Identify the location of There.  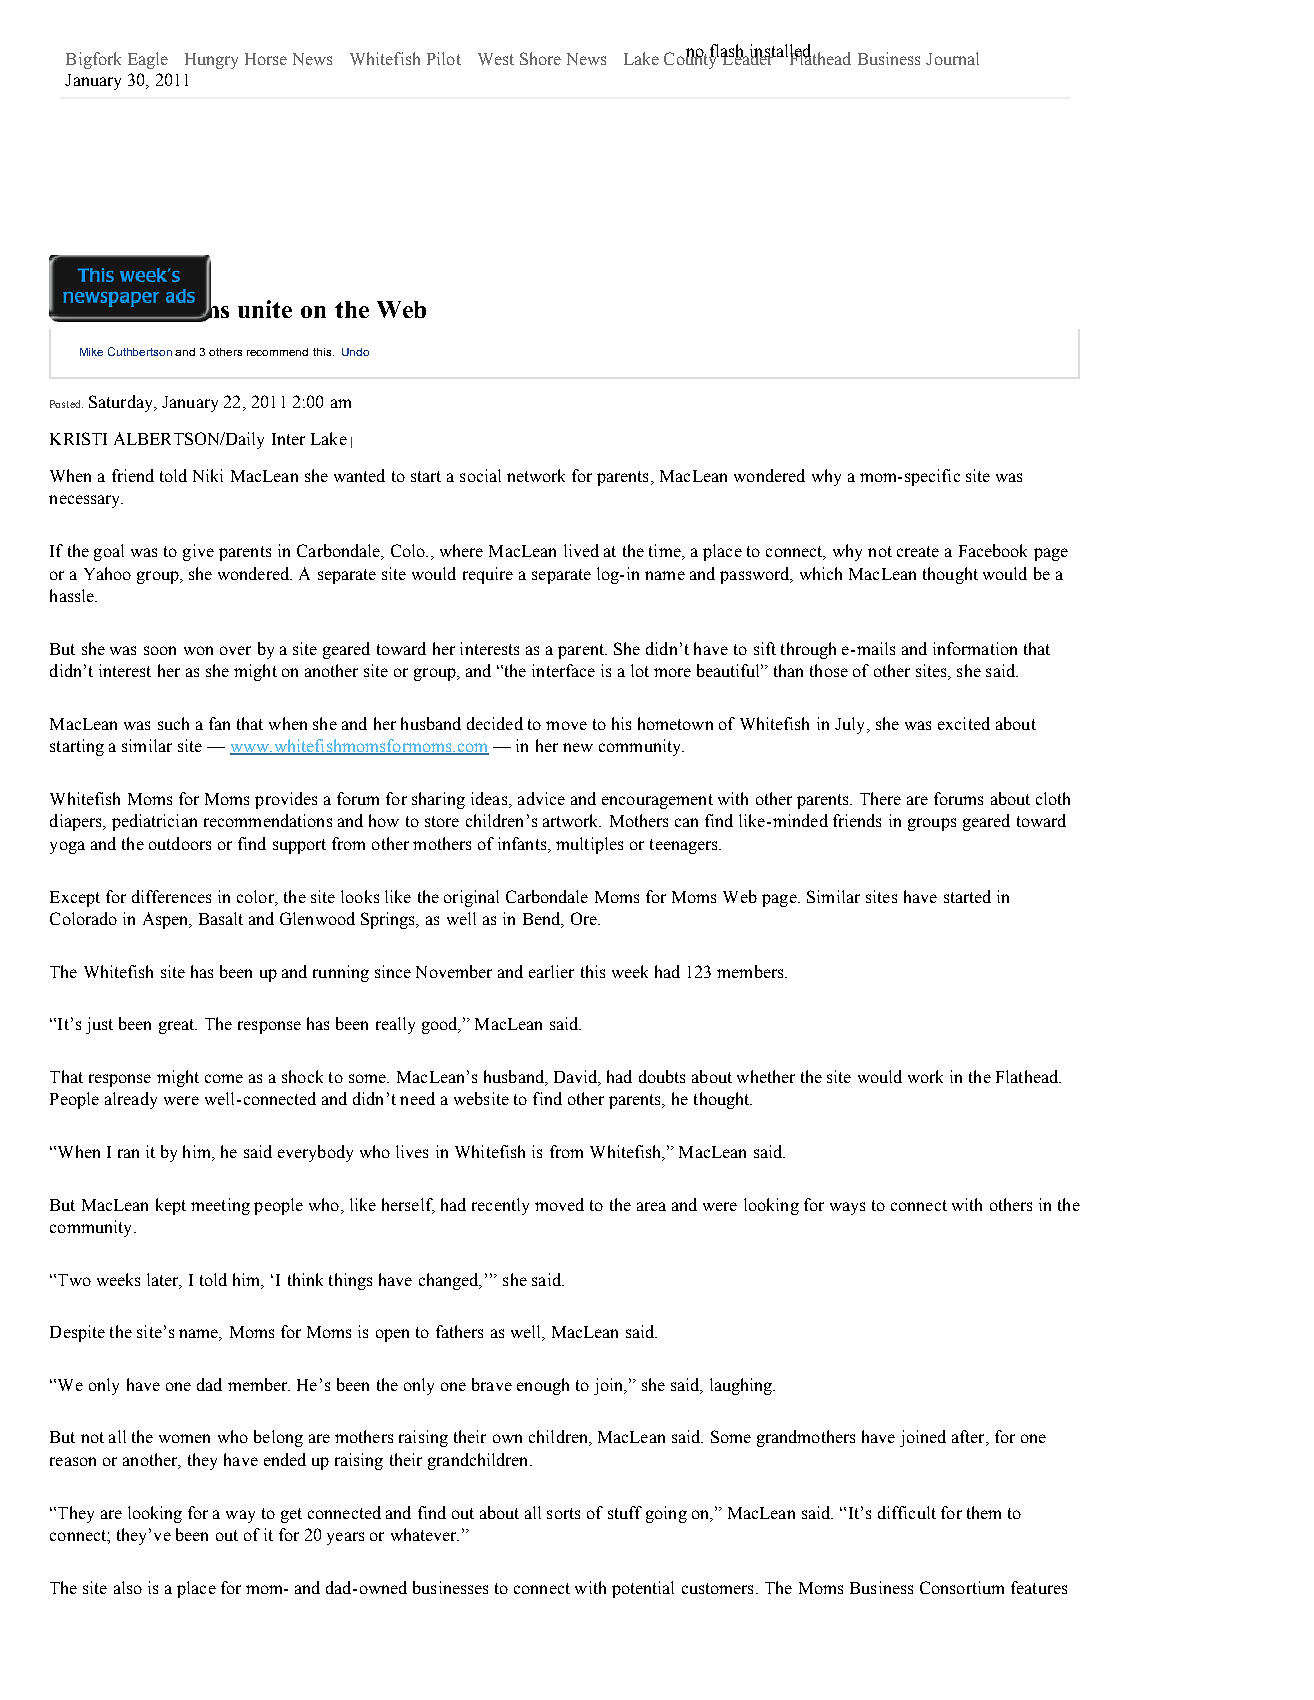
(880, 798).
